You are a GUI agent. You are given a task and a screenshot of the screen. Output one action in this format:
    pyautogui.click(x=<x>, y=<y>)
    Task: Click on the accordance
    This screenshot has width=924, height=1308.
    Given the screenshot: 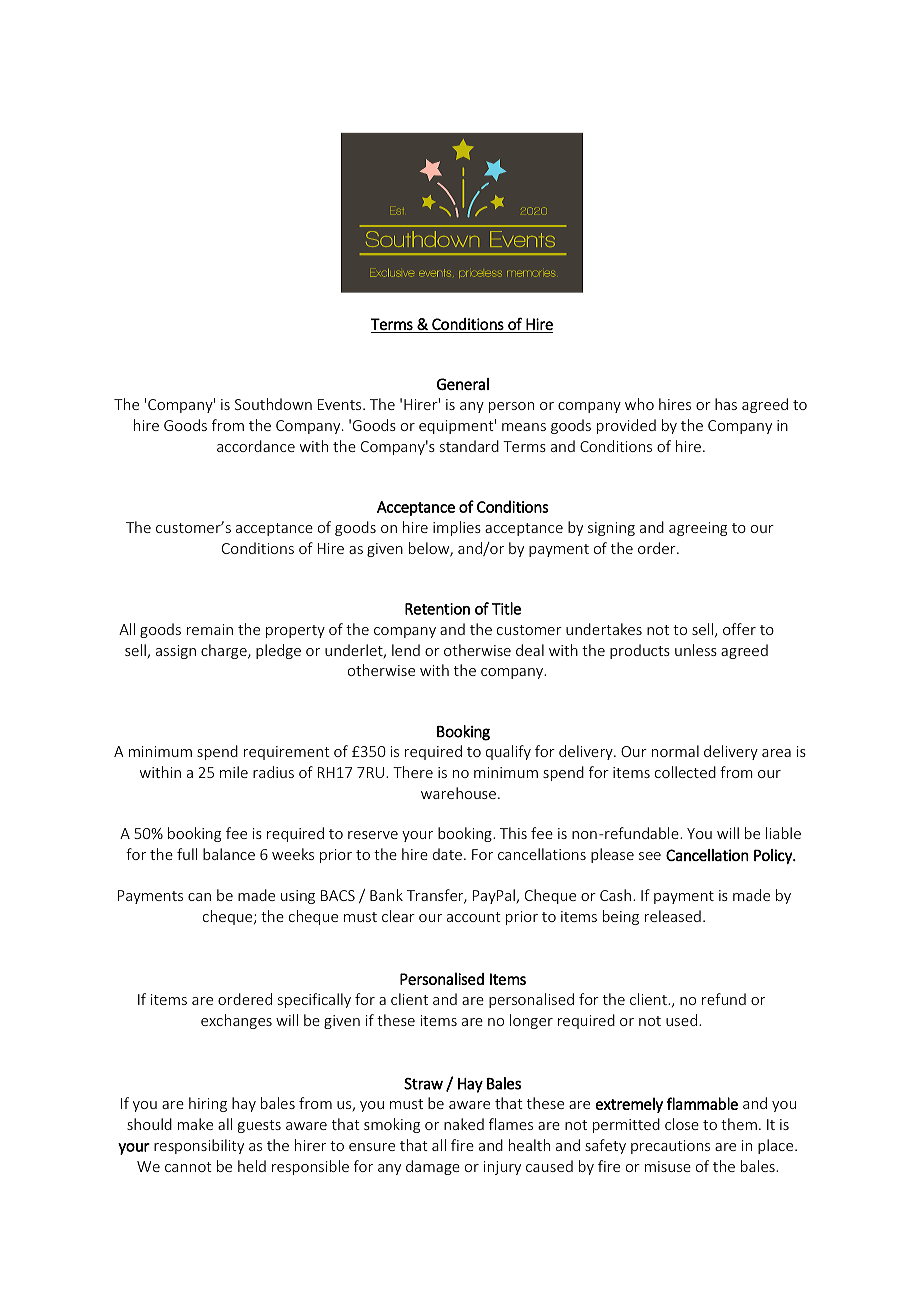 What is the action you would take?
    pyautogui.click(x=256, y=446)
